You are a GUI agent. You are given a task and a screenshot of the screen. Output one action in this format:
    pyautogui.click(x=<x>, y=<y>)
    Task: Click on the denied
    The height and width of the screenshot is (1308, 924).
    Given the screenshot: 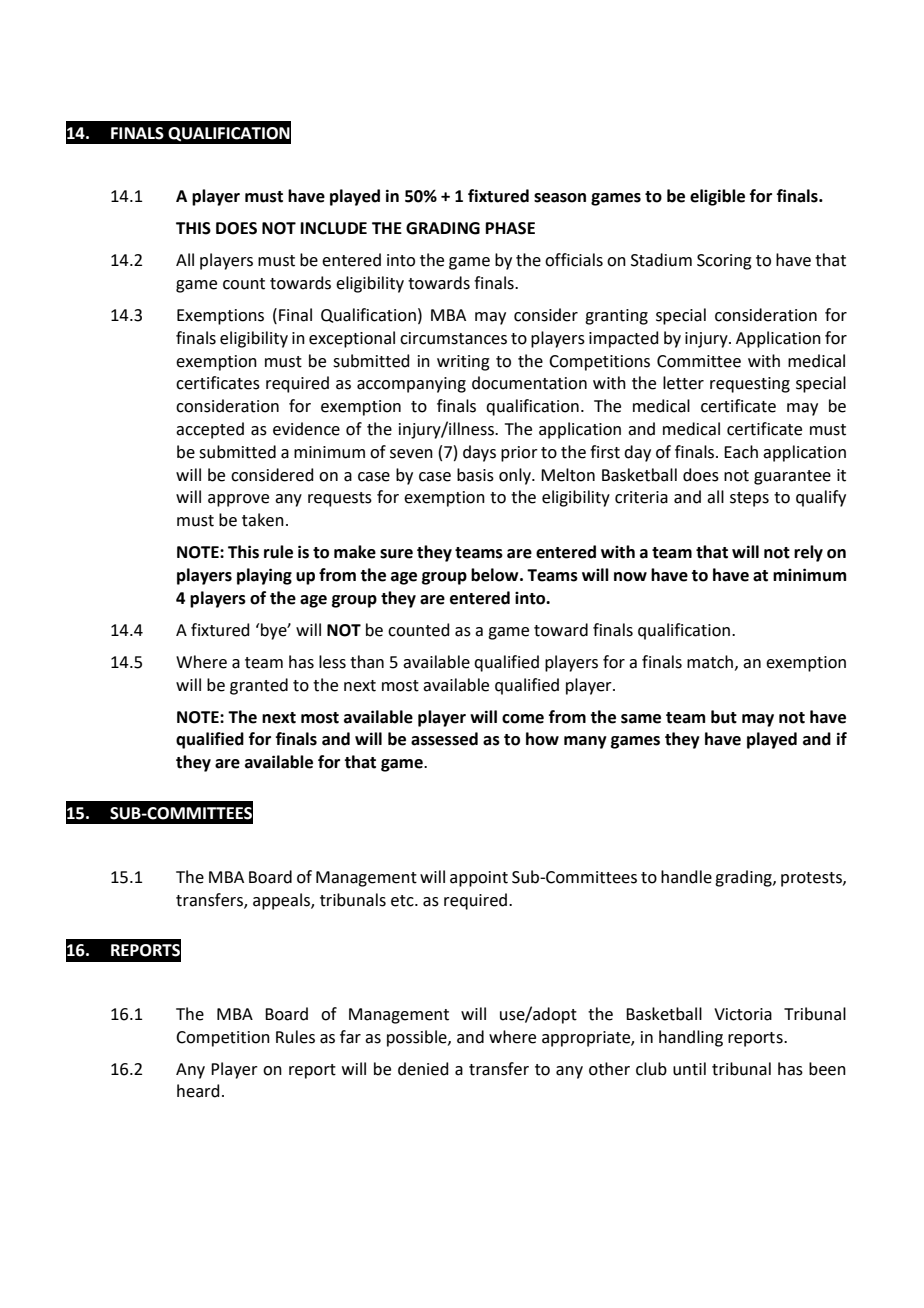 What is the action you would take?
    pyautogui.click(x=423, y=1069)
